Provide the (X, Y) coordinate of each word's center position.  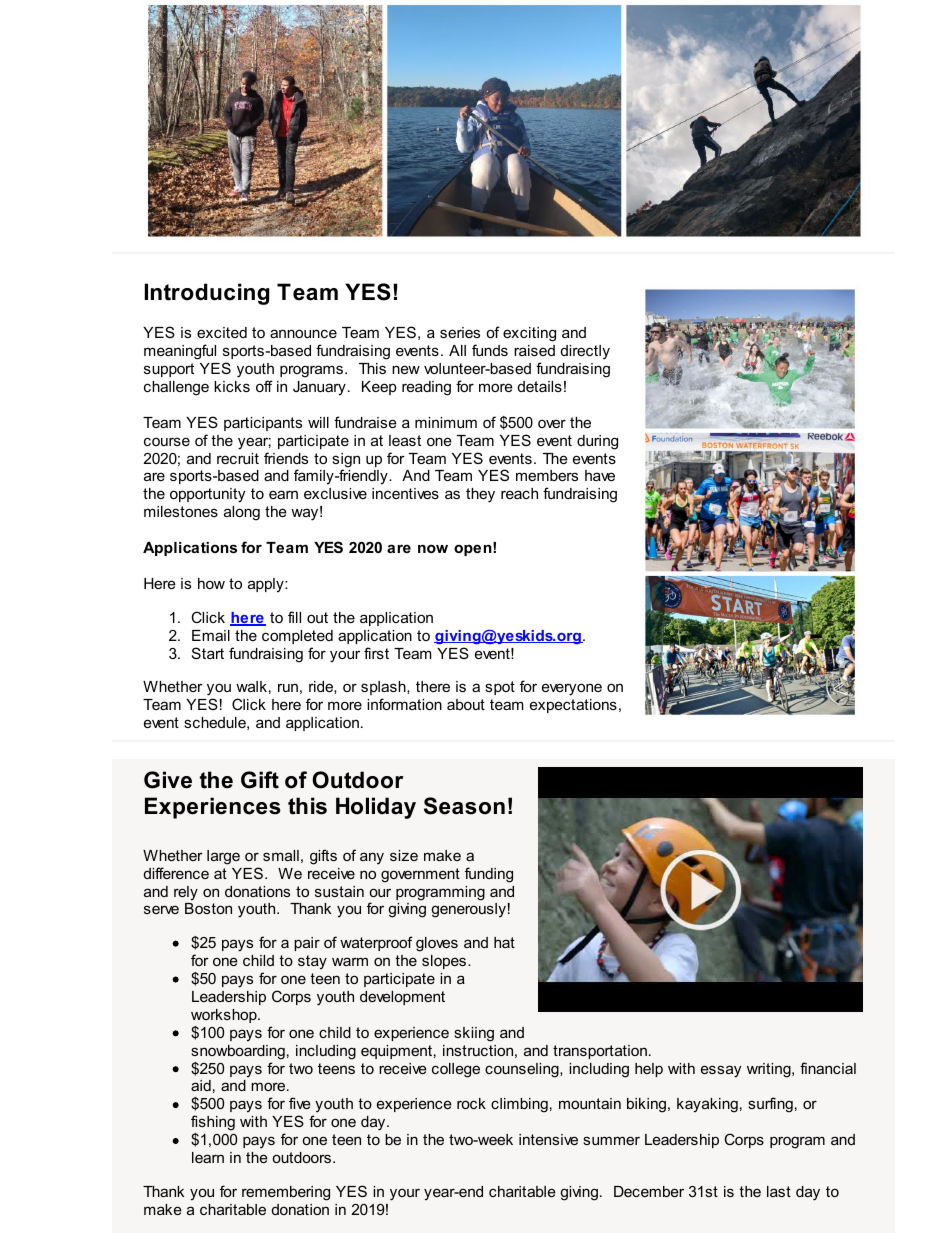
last (779, 1191)
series (460, 332)
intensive (548, 1139)
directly (585, 352)
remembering (286, 1193)
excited (222, 332)
